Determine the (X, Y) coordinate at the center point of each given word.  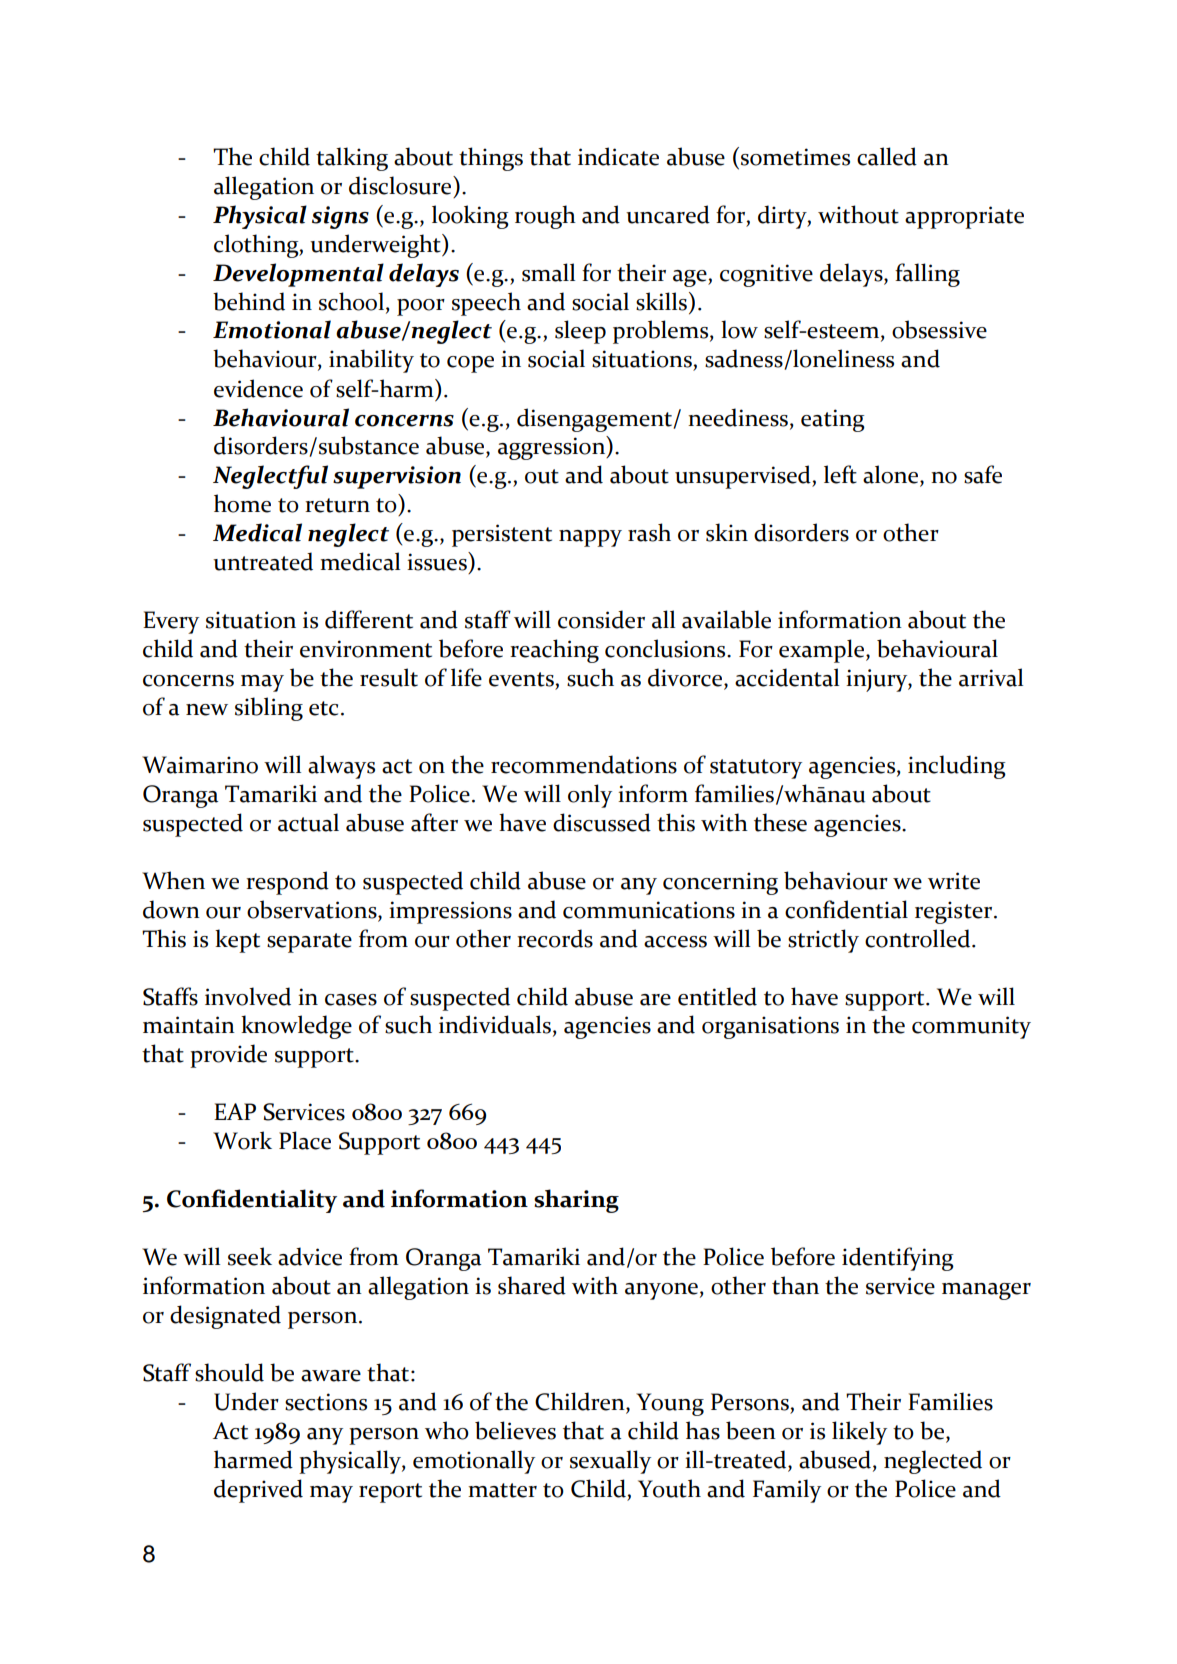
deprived (258, 1491)
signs (340, 217)
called (887, 156)
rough (545, 217)
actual (308, 822)
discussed (602, 822)
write (954, 881)
